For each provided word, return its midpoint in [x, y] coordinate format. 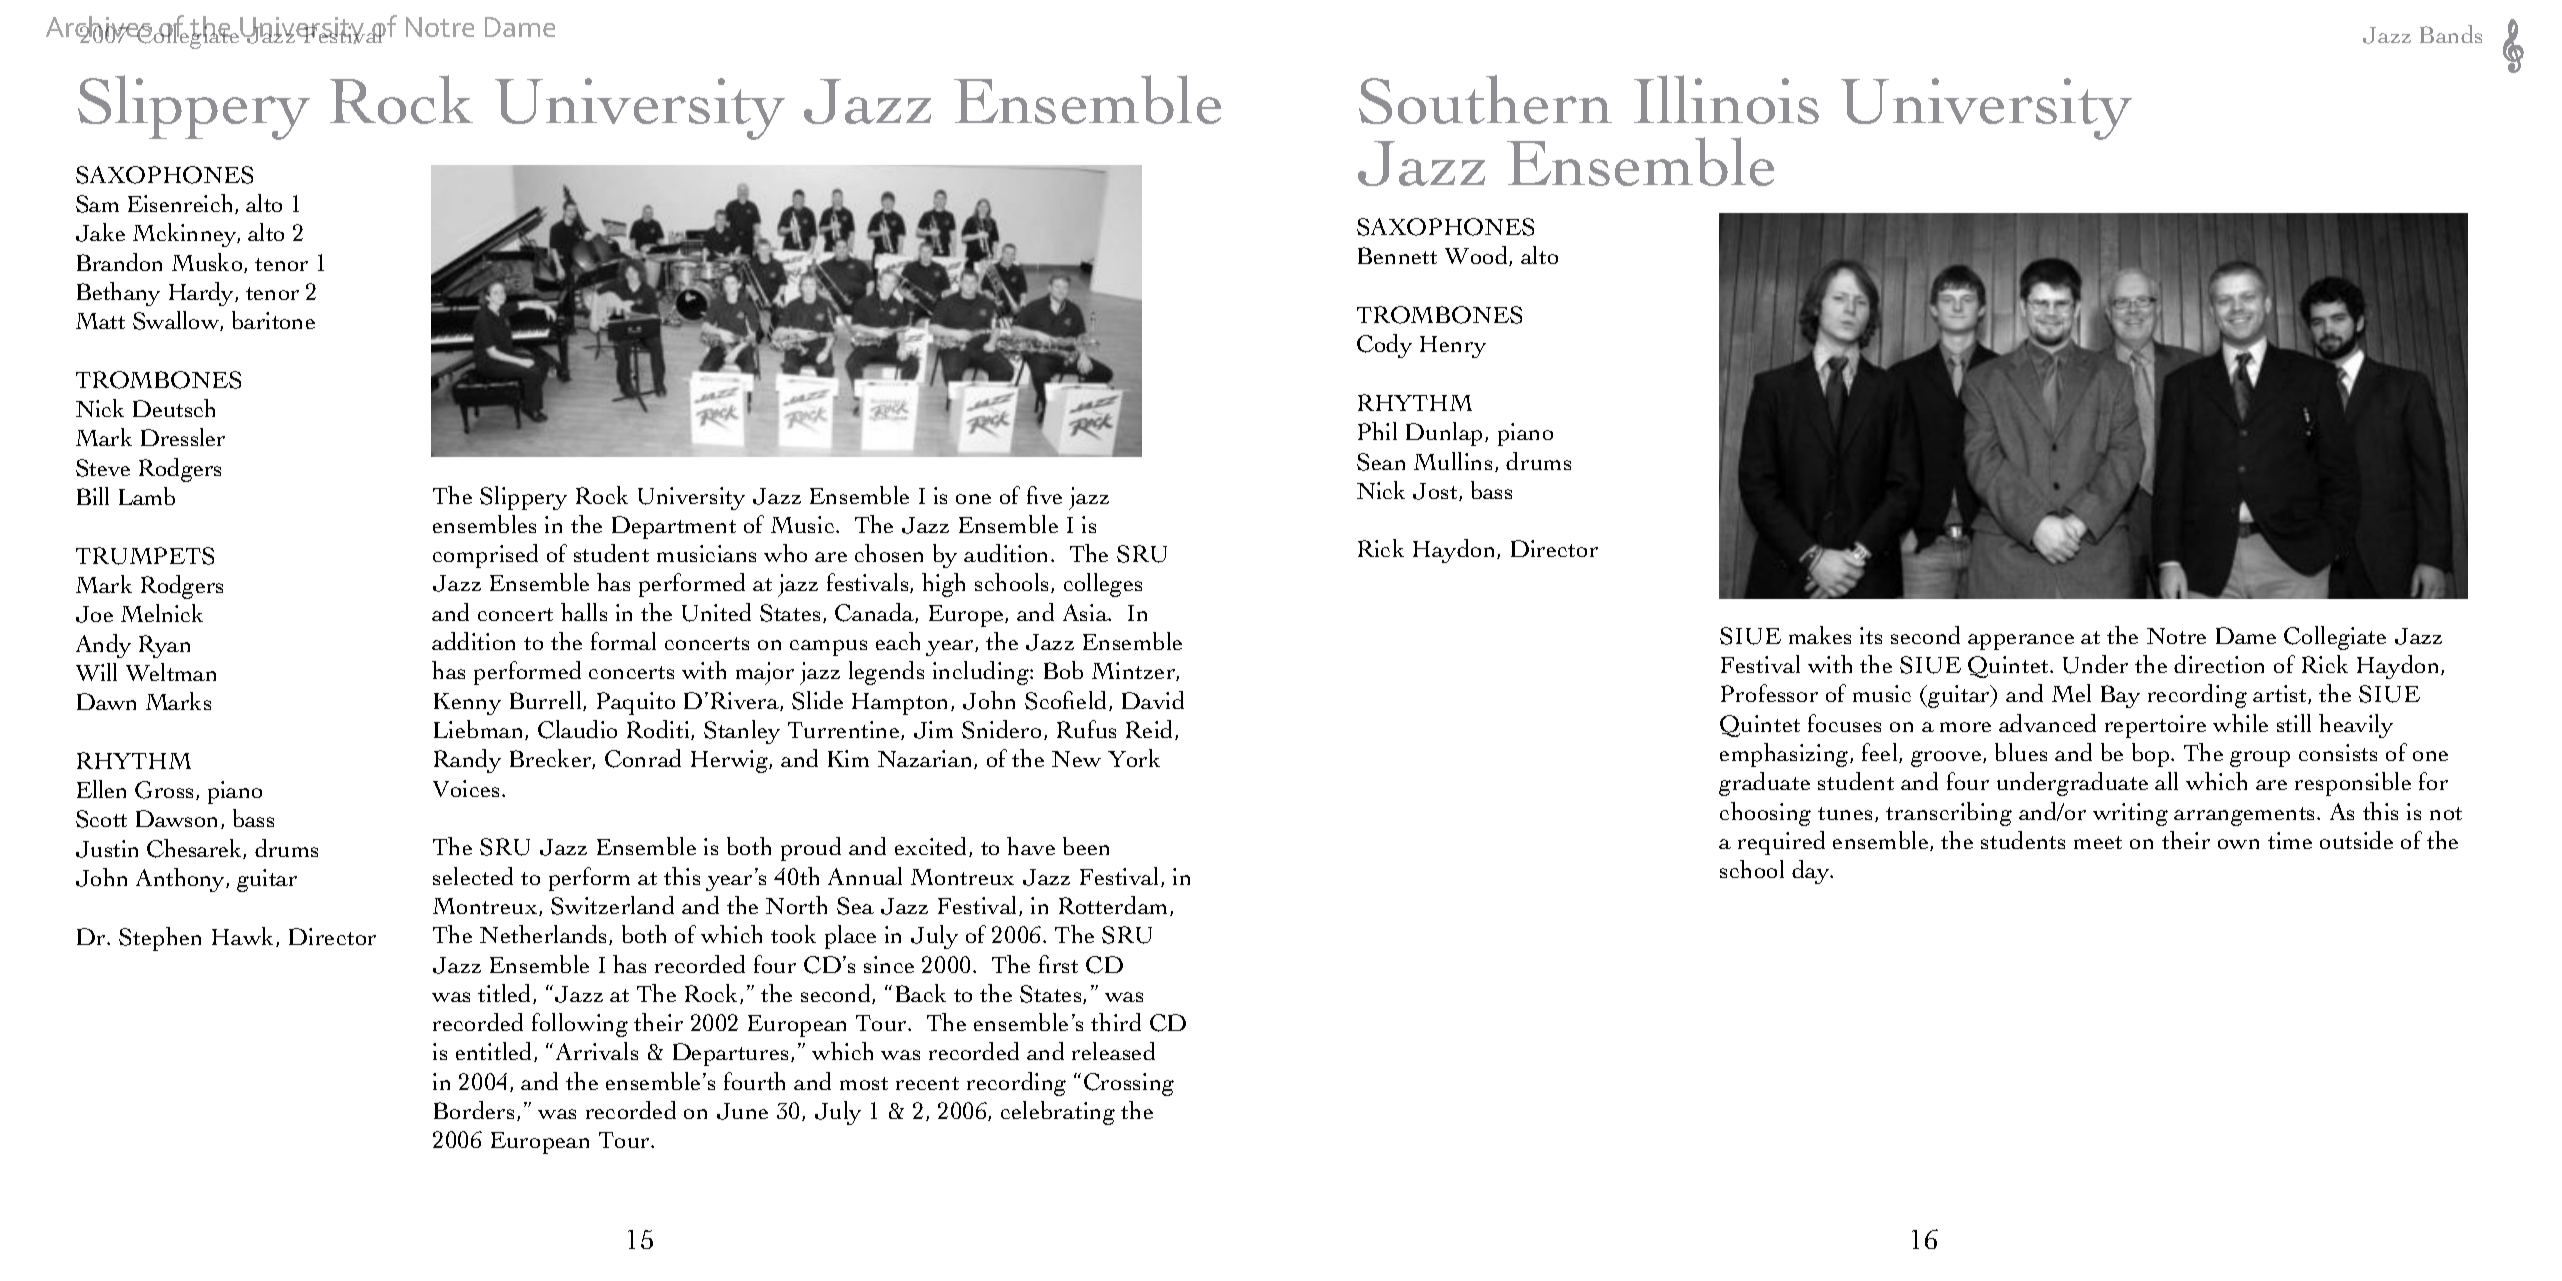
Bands [2451, 34]
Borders [476, 1111]
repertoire [2155, 726]
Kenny [467, 704]
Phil [1377, 431]
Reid [1151, 730]
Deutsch [174, 408]
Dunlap [1446, 434]
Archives [100, 28]
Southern [1485, 99]
